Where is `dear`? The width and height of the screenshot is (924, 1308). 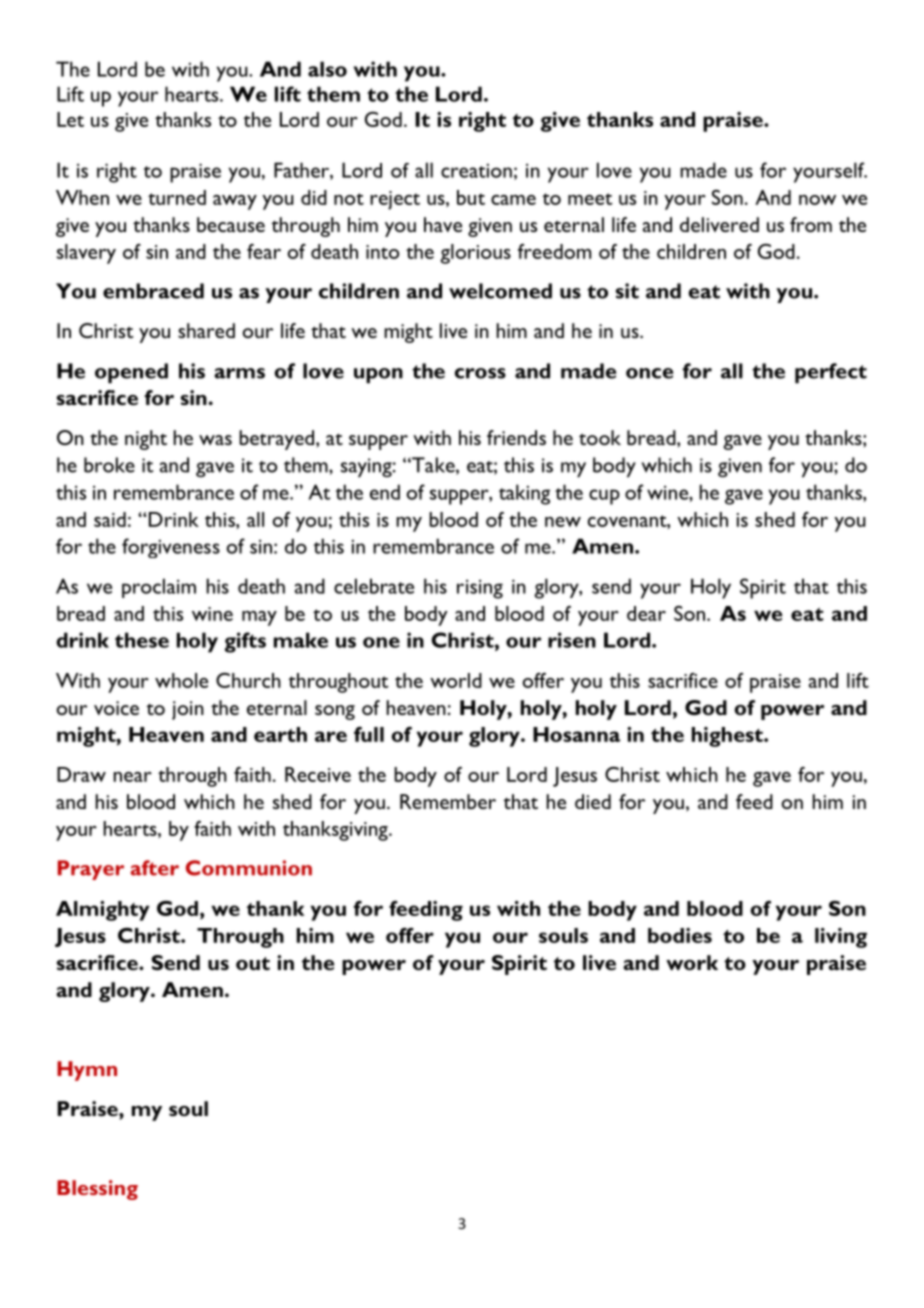
dear is located at coordinates (646, 613).
